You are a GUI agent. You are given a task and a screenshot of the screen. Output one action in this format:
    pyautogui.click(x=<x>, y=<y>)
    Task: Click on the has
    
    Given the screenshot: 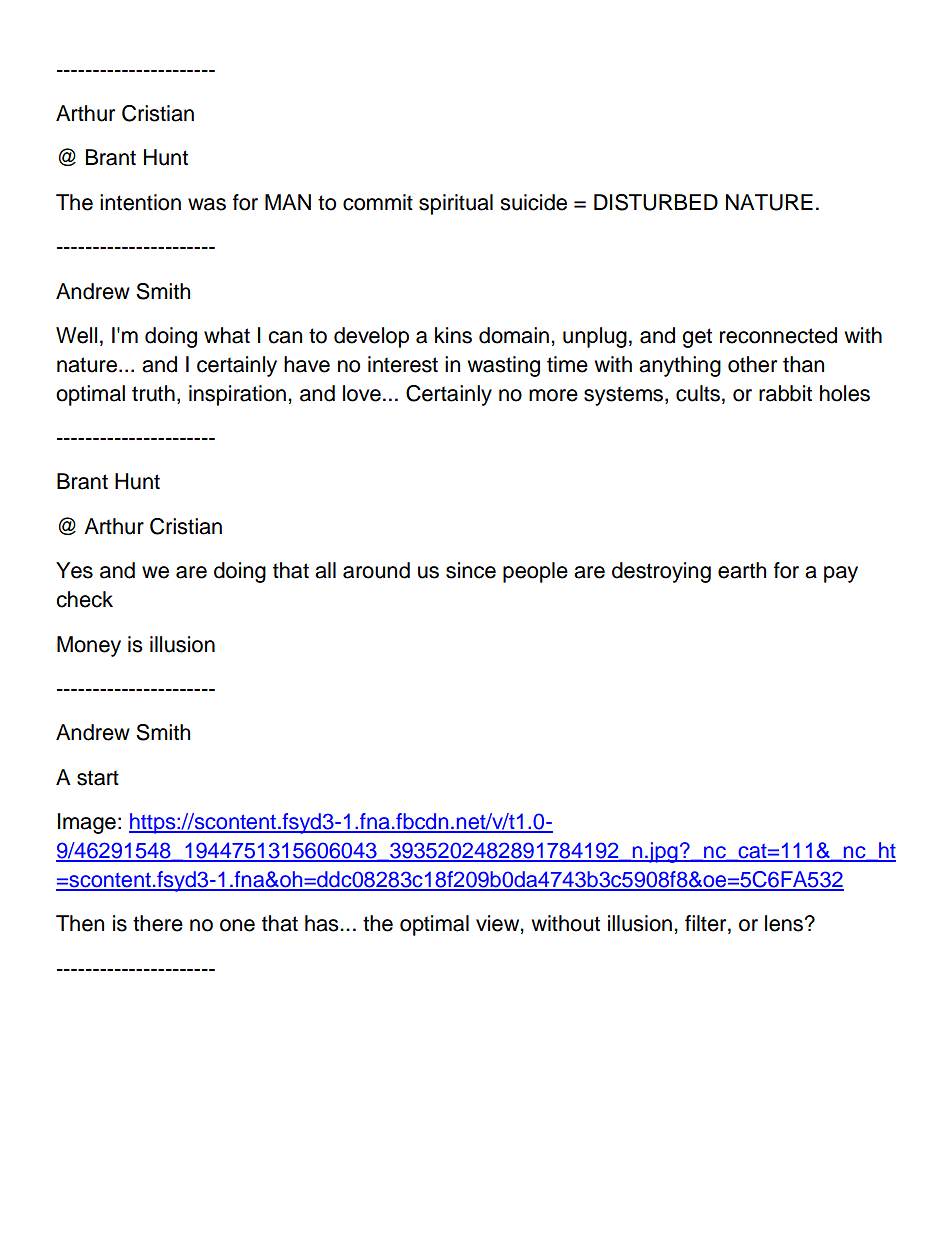 What is the action you would take?
    pyautogui.click(x=323, y=923)
